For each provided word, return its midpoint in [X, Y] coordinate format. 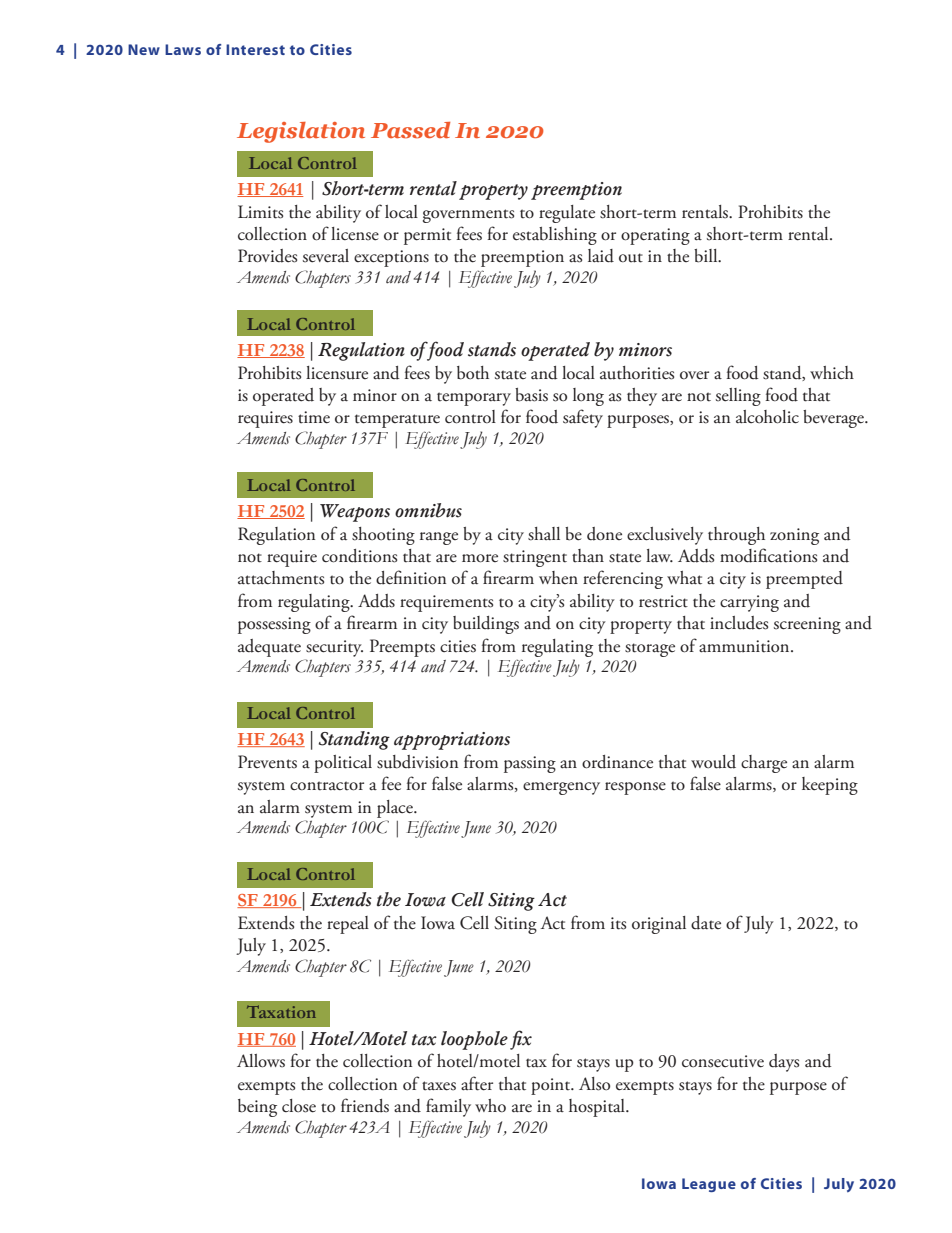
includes [739, 623]
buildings [486, 625]
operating [655, 236]
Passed [410, 130]
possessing [274, 625]
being [257, 1108]
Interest [255, 49]
